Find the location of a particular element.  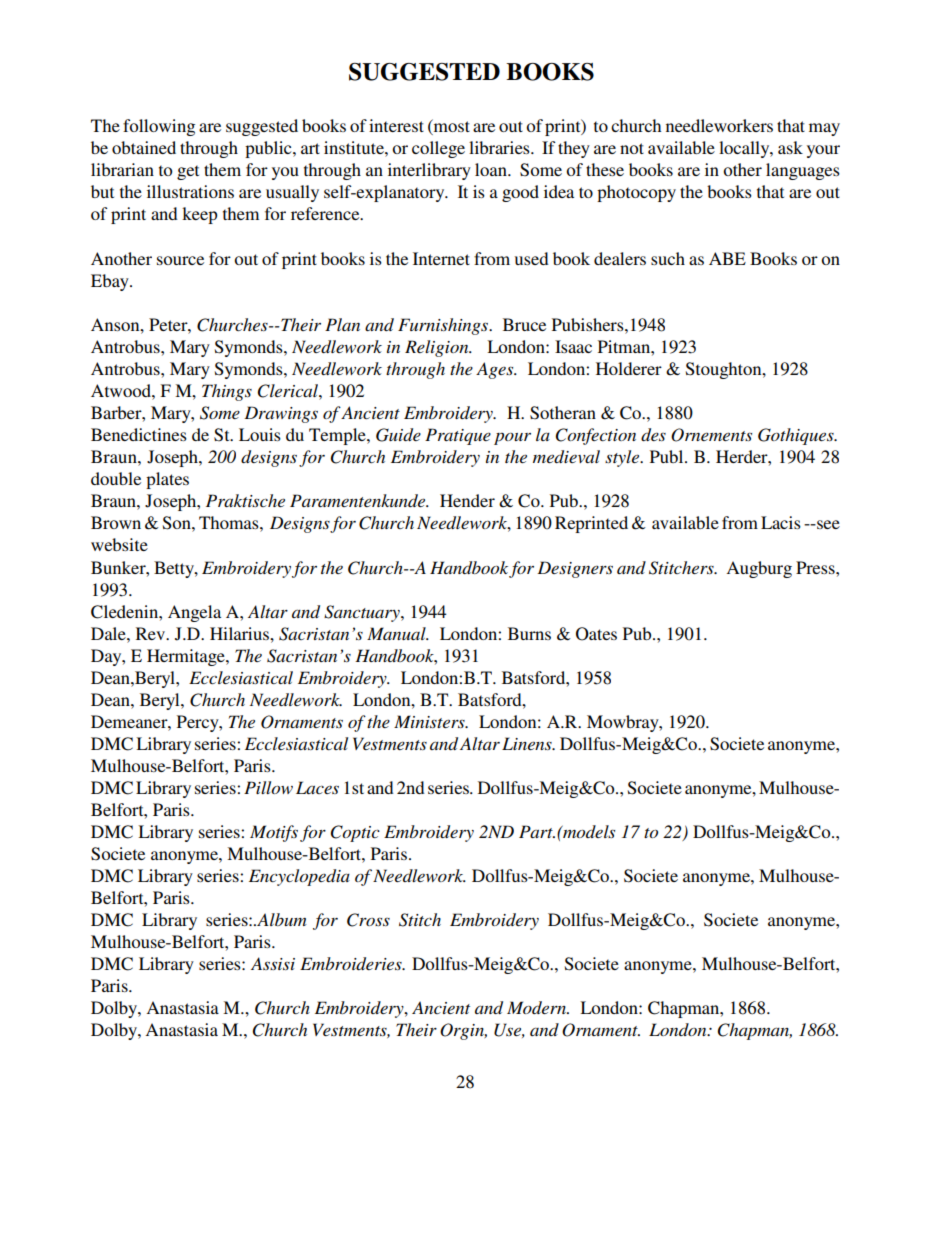

Assisi is located at coordinates (273, 963).
